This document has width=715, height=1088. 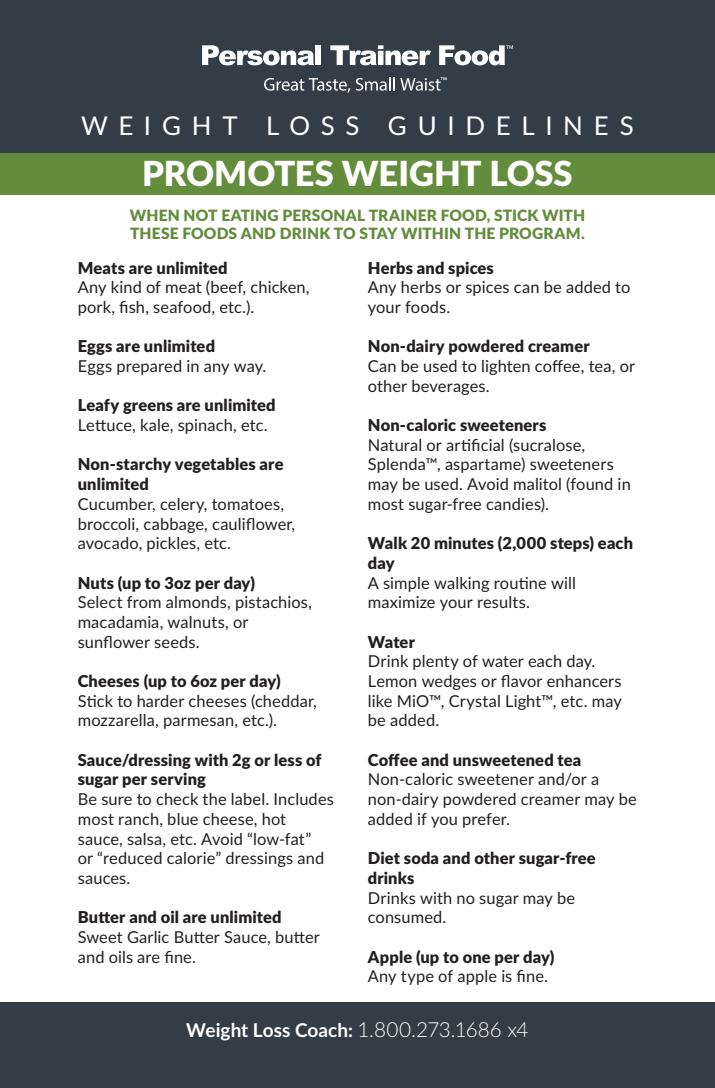 What do you see at coordinates (475, 445) in the document?
I see `artificial` at bounding box center [475, 445].
